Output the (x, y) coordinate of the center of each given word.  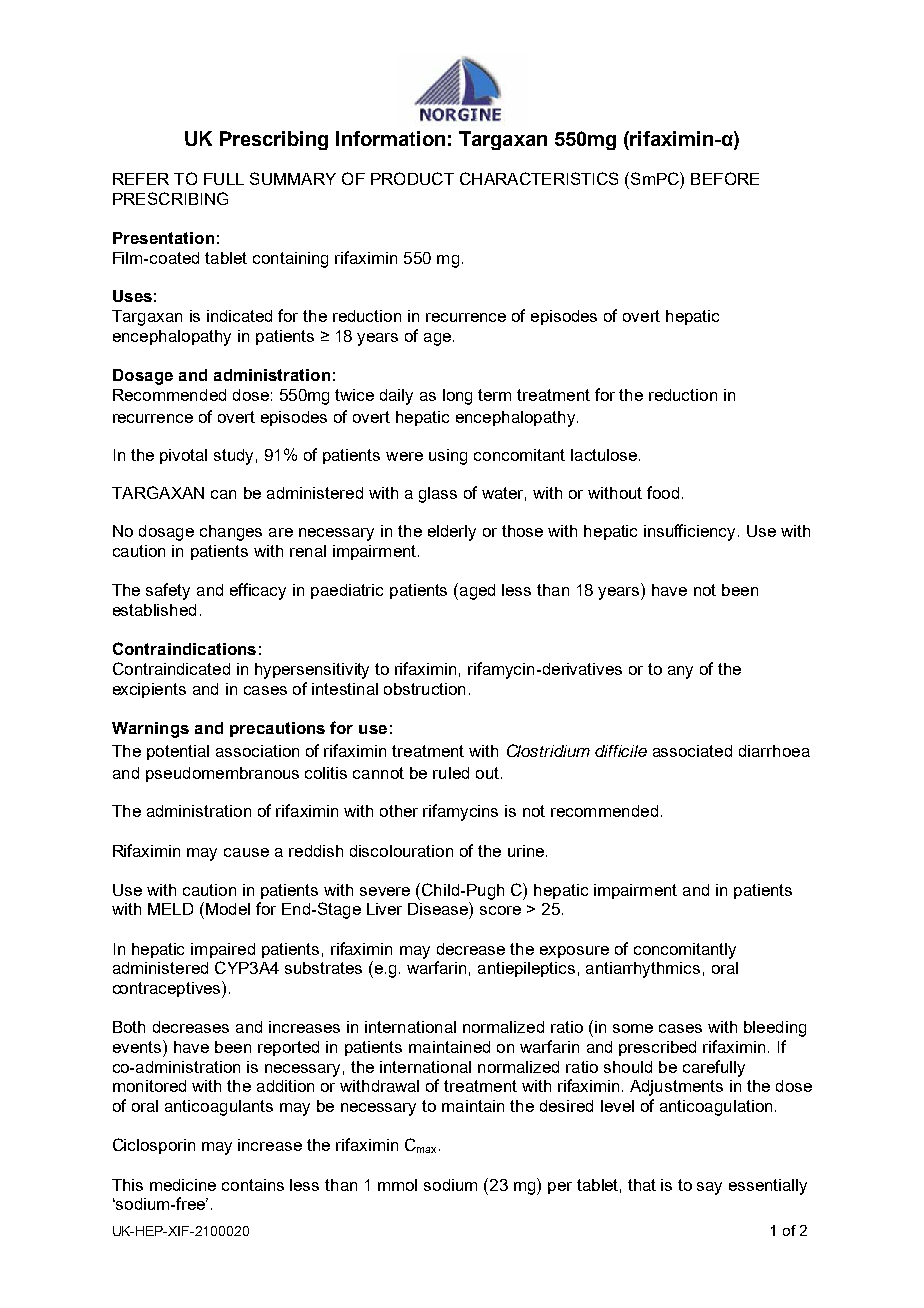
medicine (183, 1185)
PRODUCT (412, 178)
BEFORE (725, 178)
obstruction (424, 689)
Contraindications (184, 648)
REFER (141, 179)
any (680, 672)
